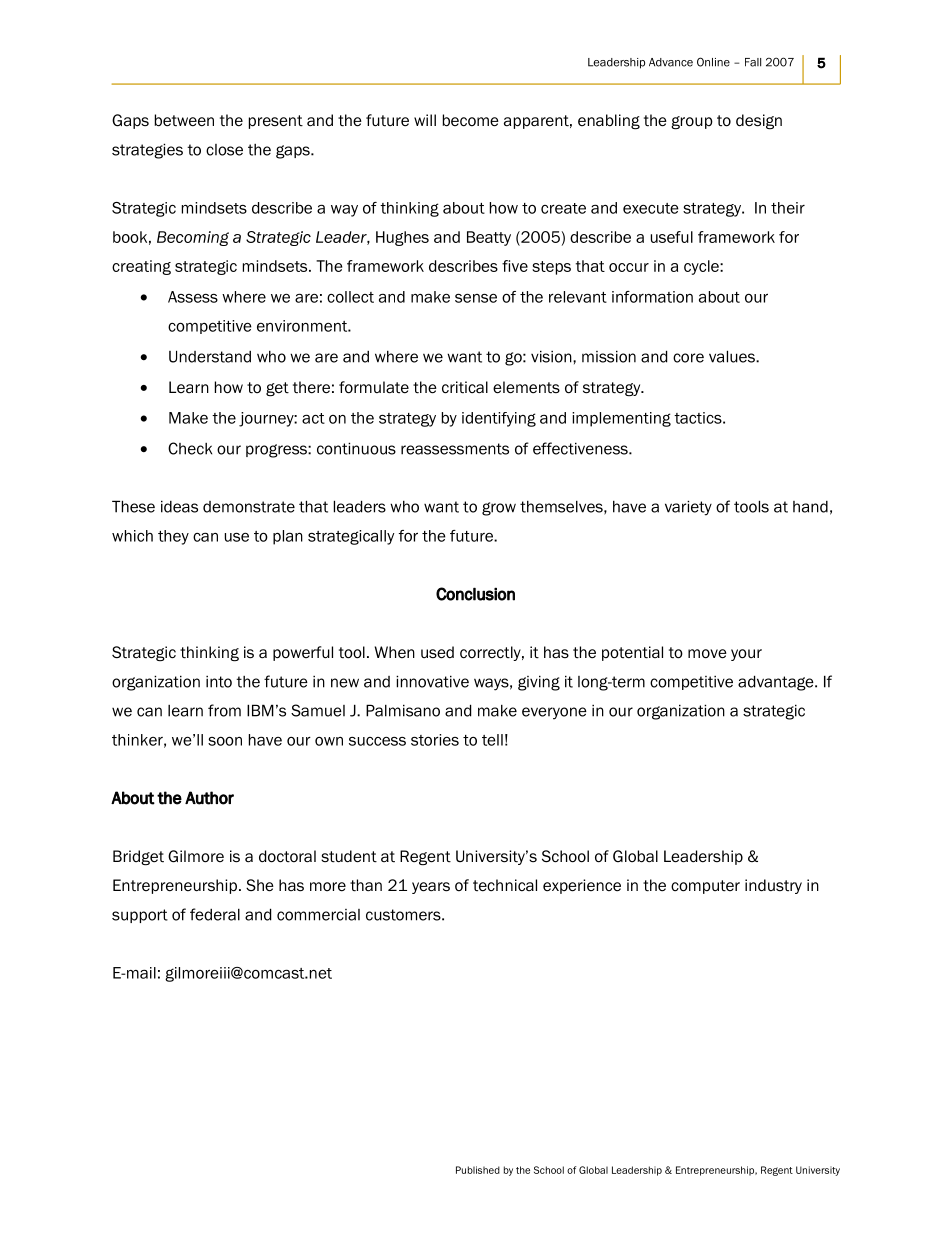 Image resolution: width=952 pixels, height=1233 pixels. Describe the element at coordinates (688, 508) in the page. I see `variety` at that location.
